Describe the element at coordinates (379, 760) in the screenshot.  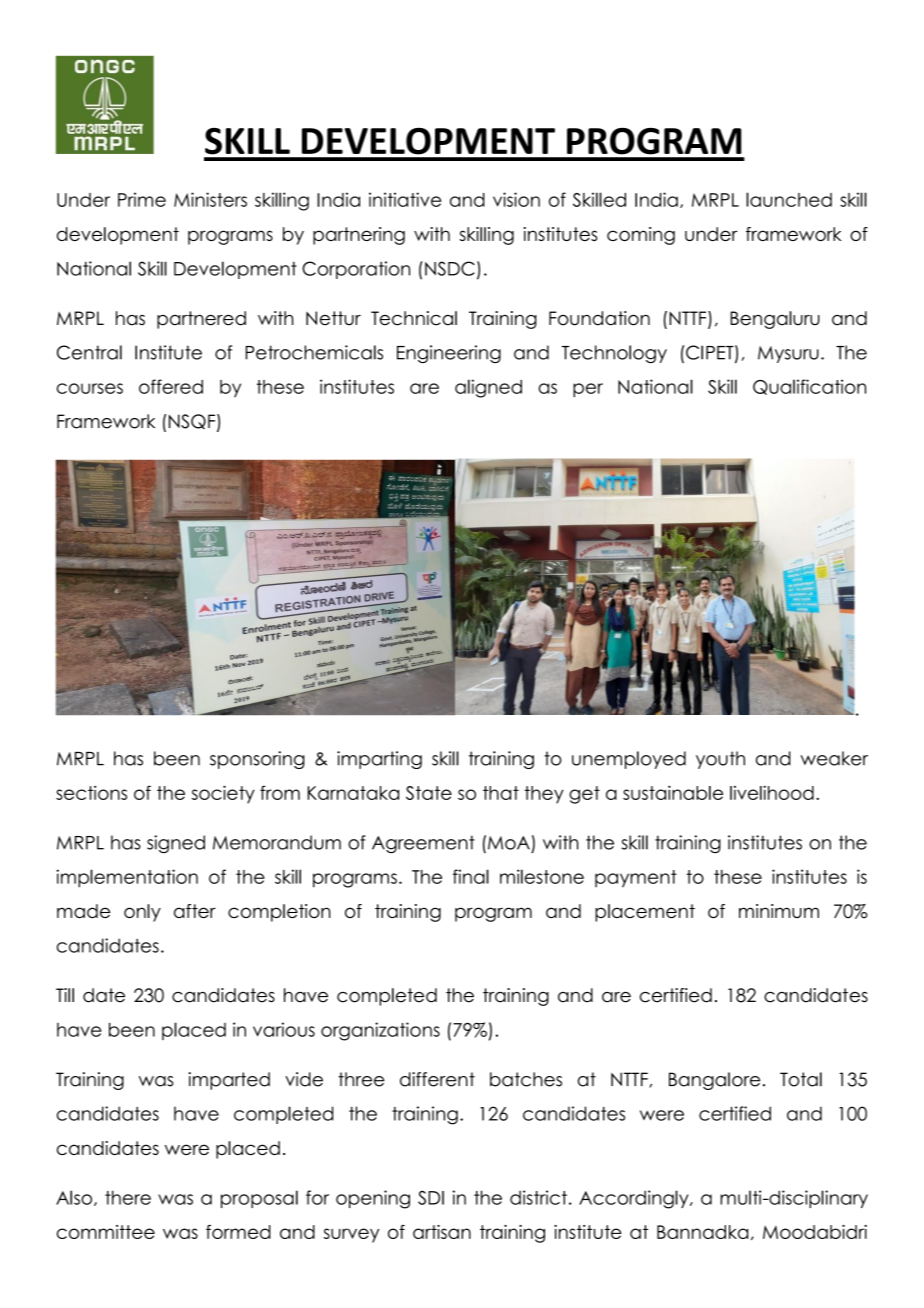
I see `imparting` at that location.
